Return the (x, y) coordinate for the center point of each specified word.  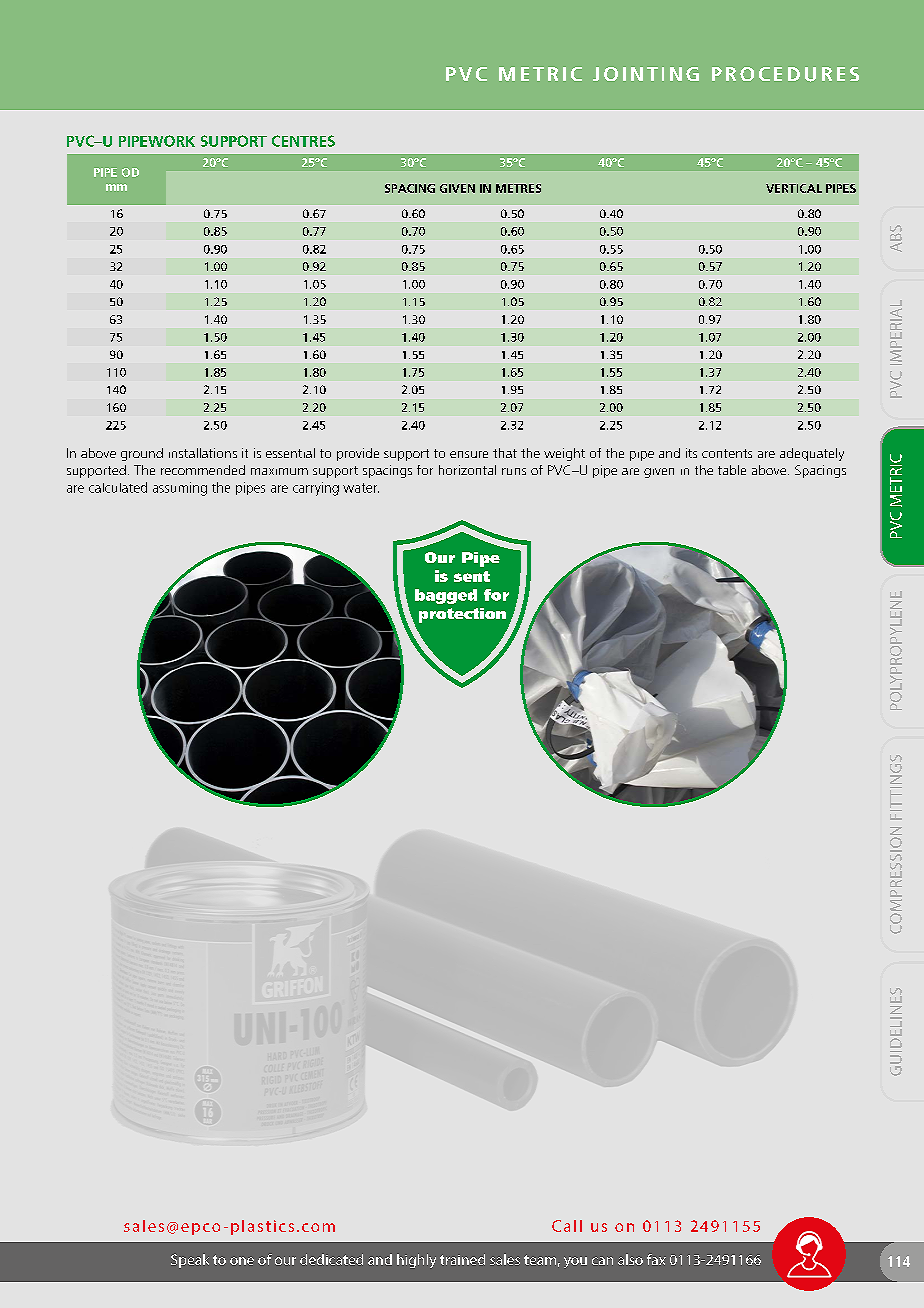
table (732, 470)
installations (203, 453)
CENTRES (303, 141)
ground (142, 454)
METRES (518, 188)
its (691, 453)
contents (727, 453)
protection (462, 615)
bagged (446, 596)
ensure (469, 454)
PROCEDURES (785, 74)
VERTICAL (794, 188)
